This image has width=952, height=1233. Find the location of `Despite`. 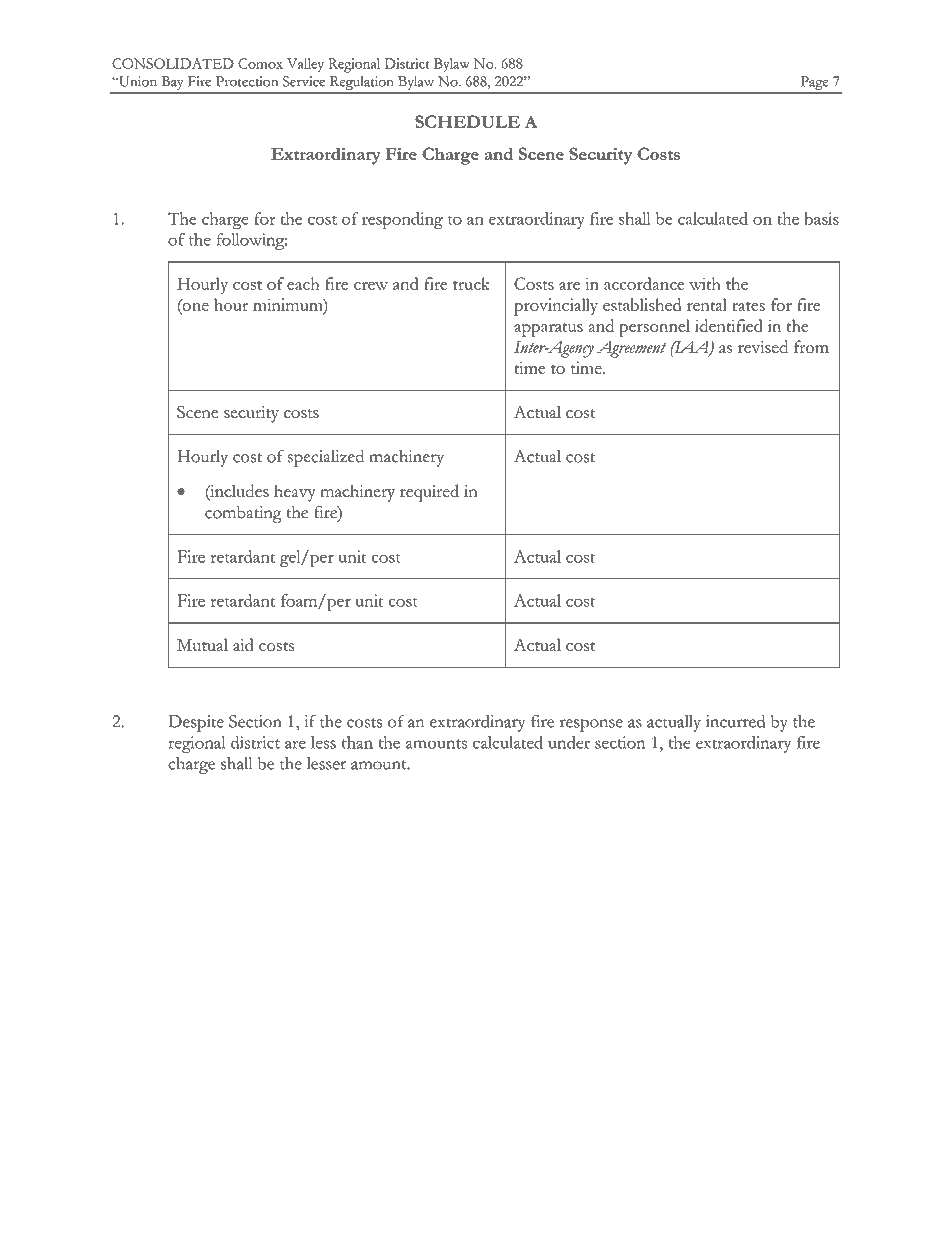

Despite is located at coordinates (196, 723).
